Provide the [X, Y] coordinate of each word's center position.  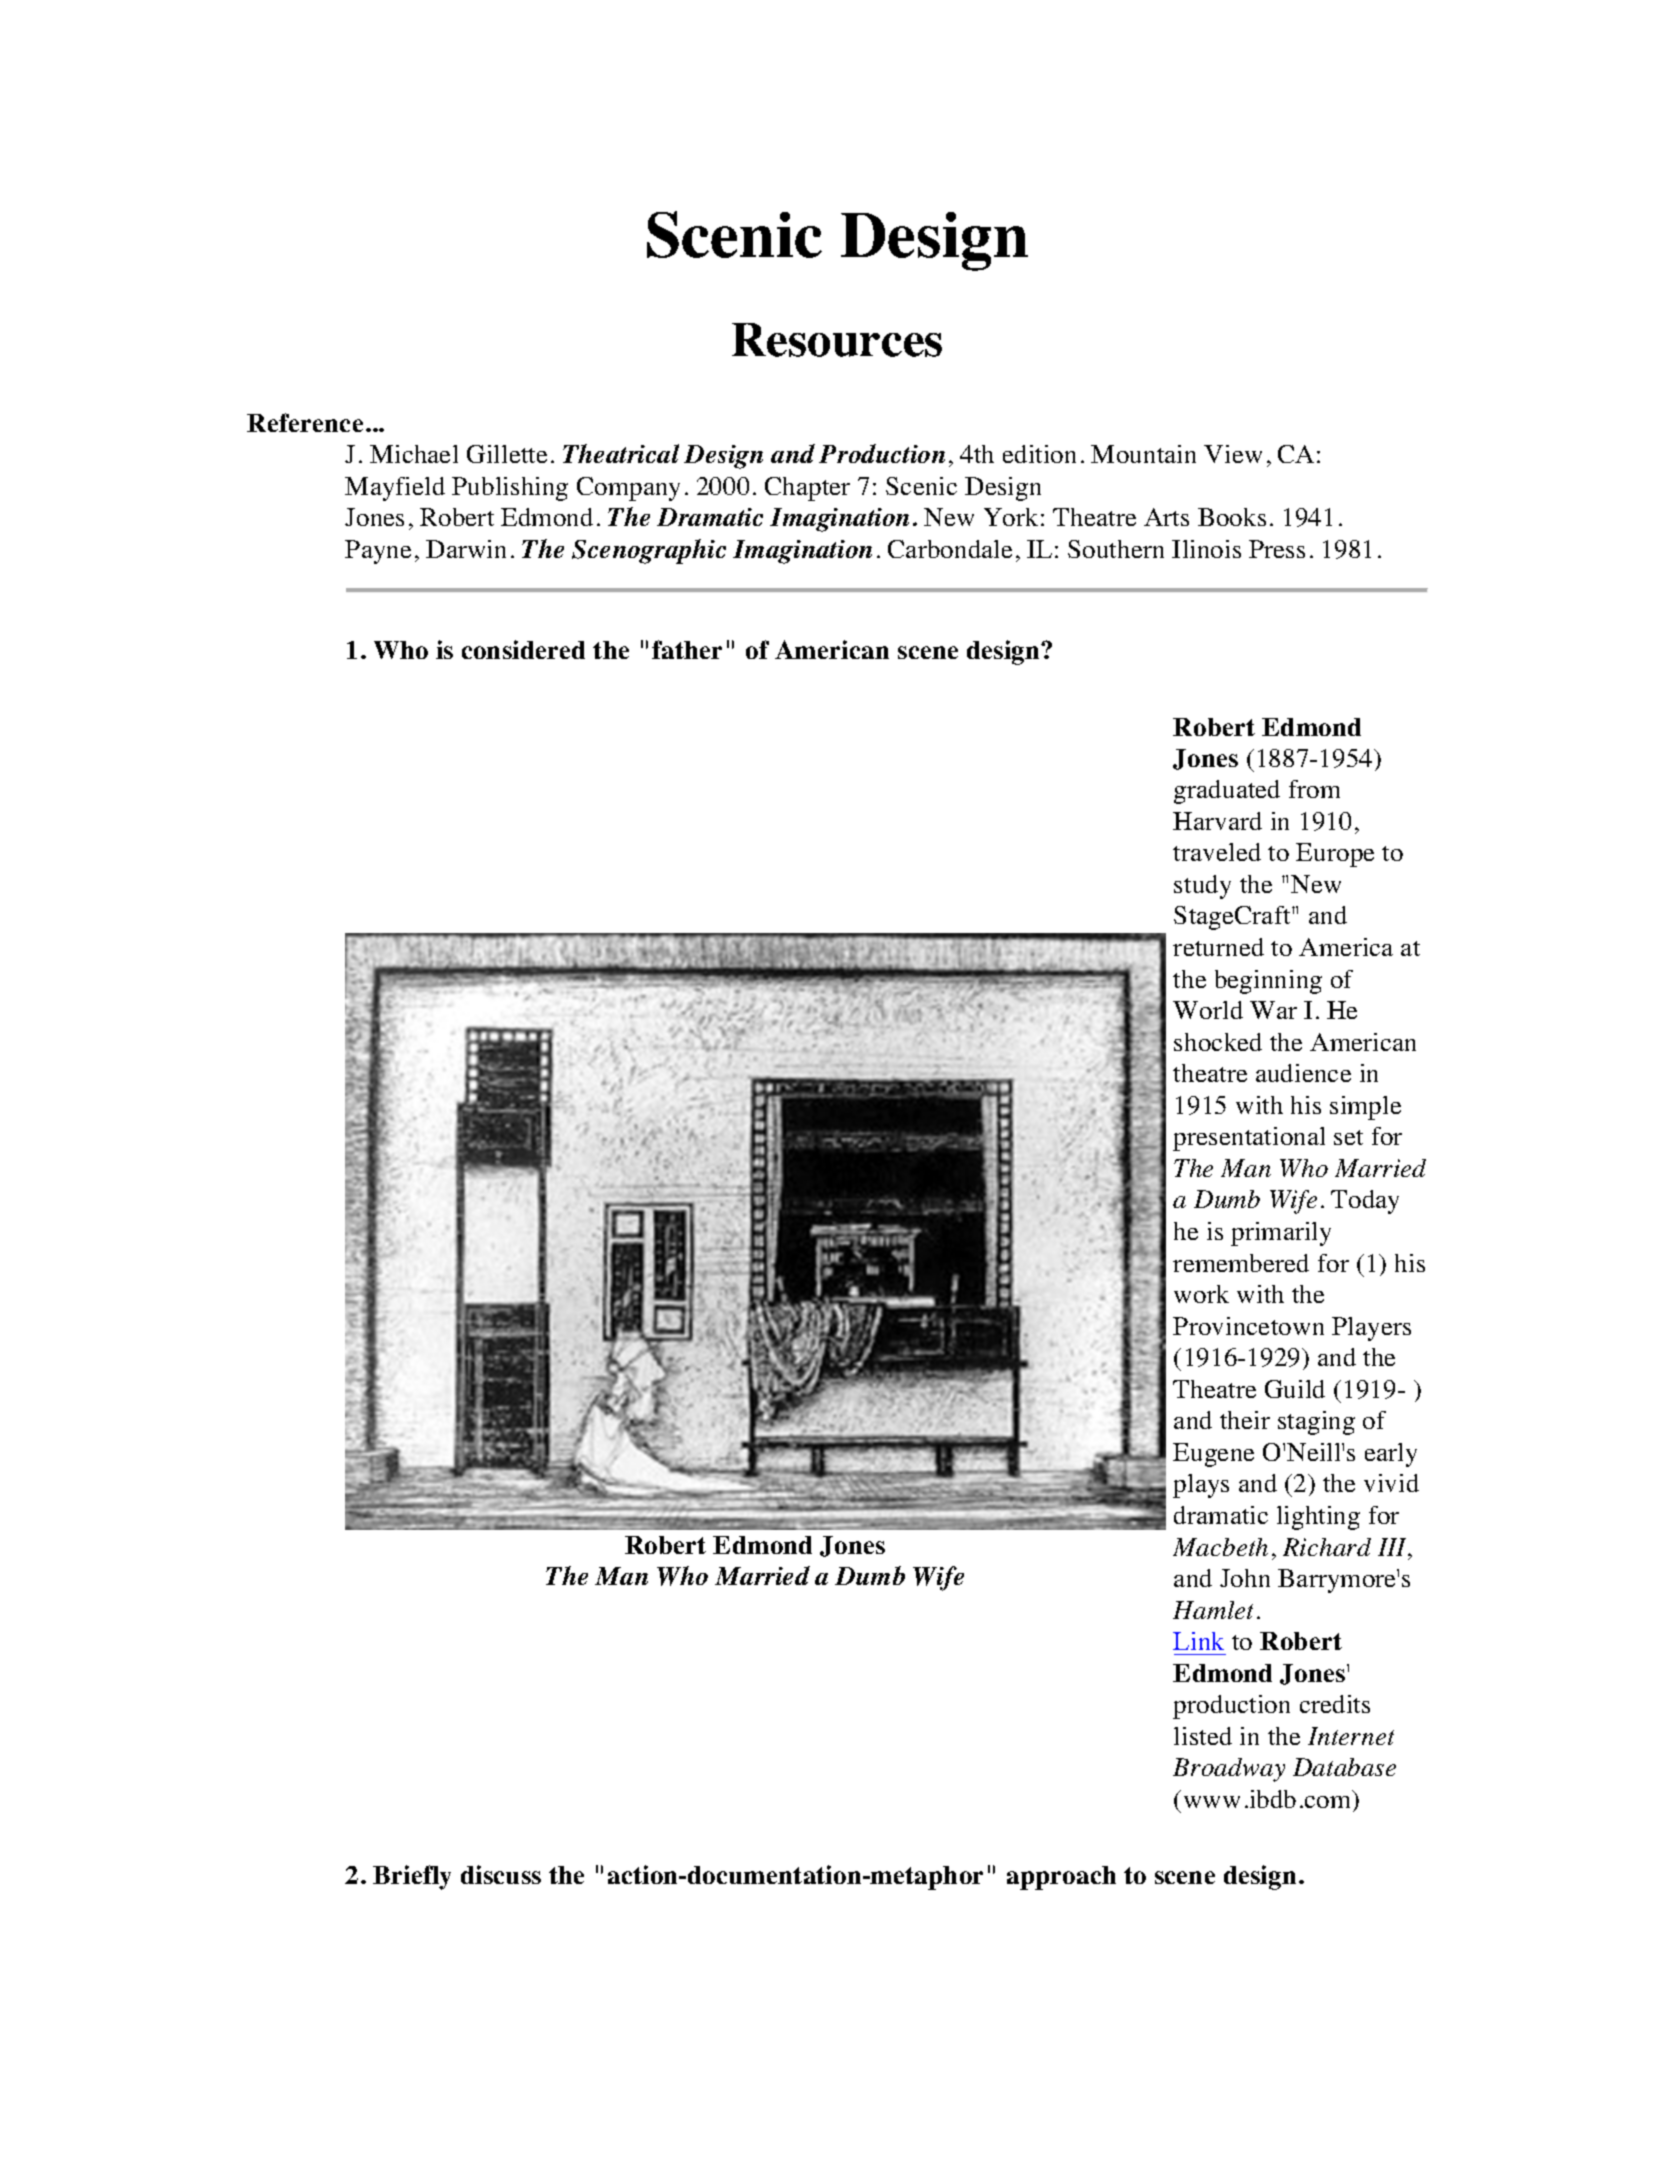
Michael [414, 454]
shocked [1218, 1042]
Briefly [412, 1877]
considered [523, 649]
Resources [837, 340]
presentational [1249, 1139]
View [1233, 454]
